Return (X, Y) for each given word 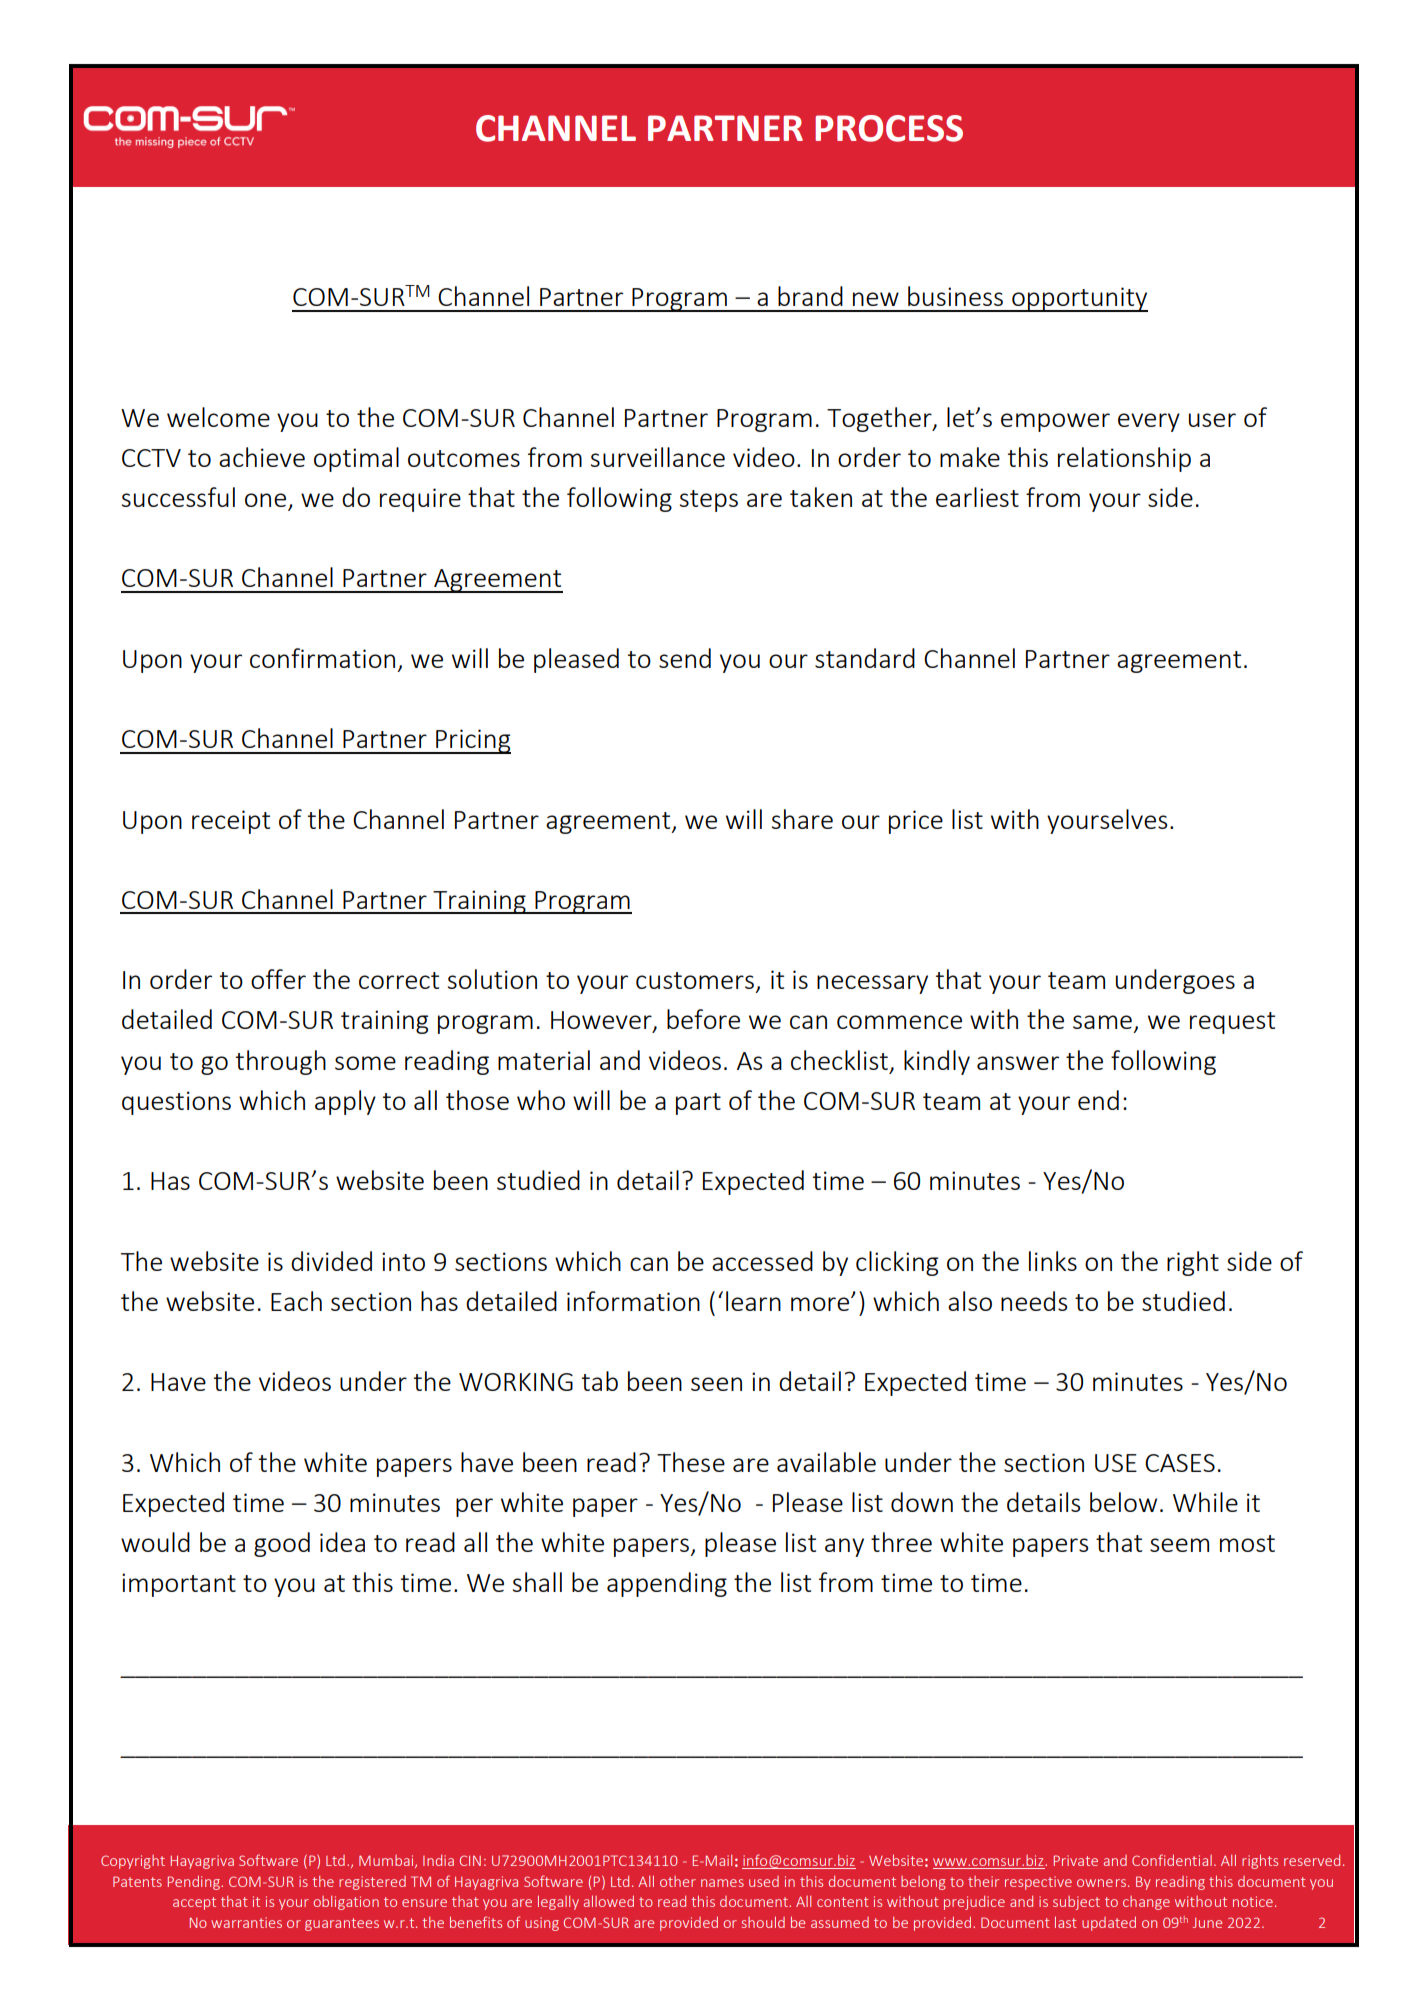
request (1232, 1023)
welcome (218, 417)
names (722, 1883)
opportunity (1079, 299)
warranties (246, 1922)
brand (810, 296)
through (281, 1062)
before (703, 1019)
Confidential (1172, 1860)
